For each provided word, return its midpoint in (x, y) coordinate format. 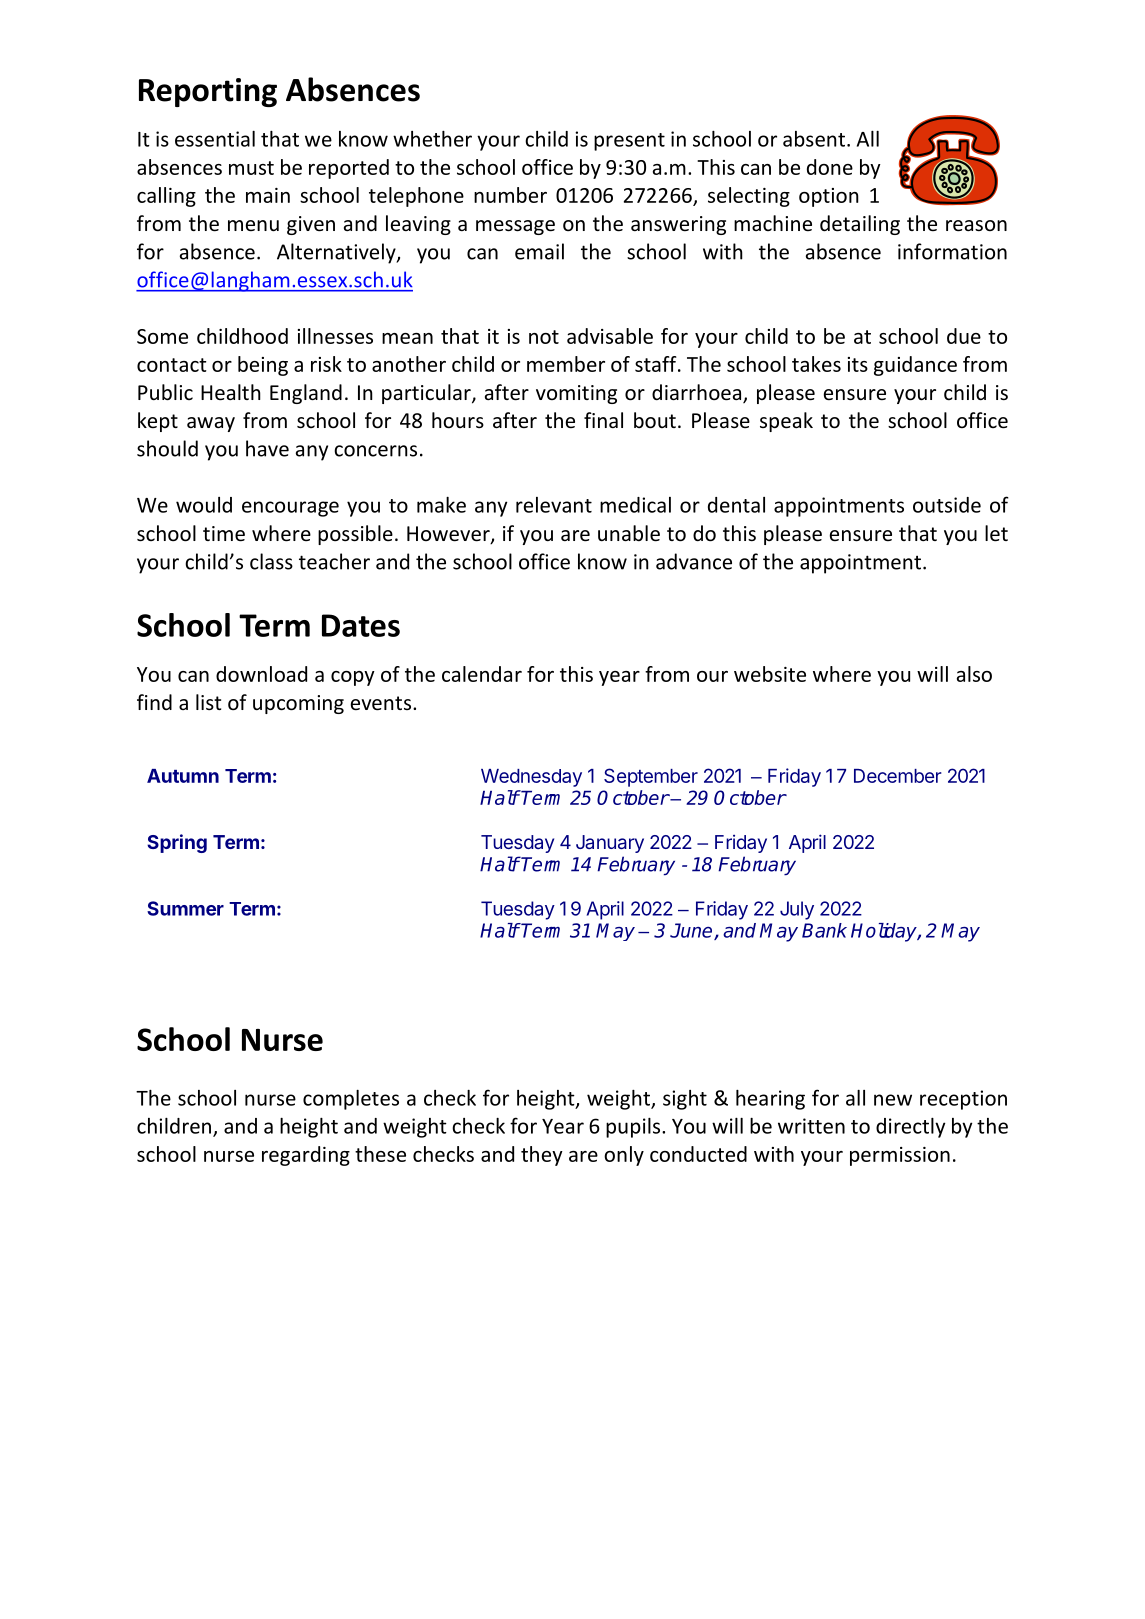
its (858, 364)
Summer (185, 908)
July (797, 910)
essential (215, 139)
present (629, 142)
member (566, 364)
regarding (306, 1156)
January (610, 844)
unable (629, 533)
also (974, 674)
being (263, 366)
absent (814, 139)
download (261, 674)
